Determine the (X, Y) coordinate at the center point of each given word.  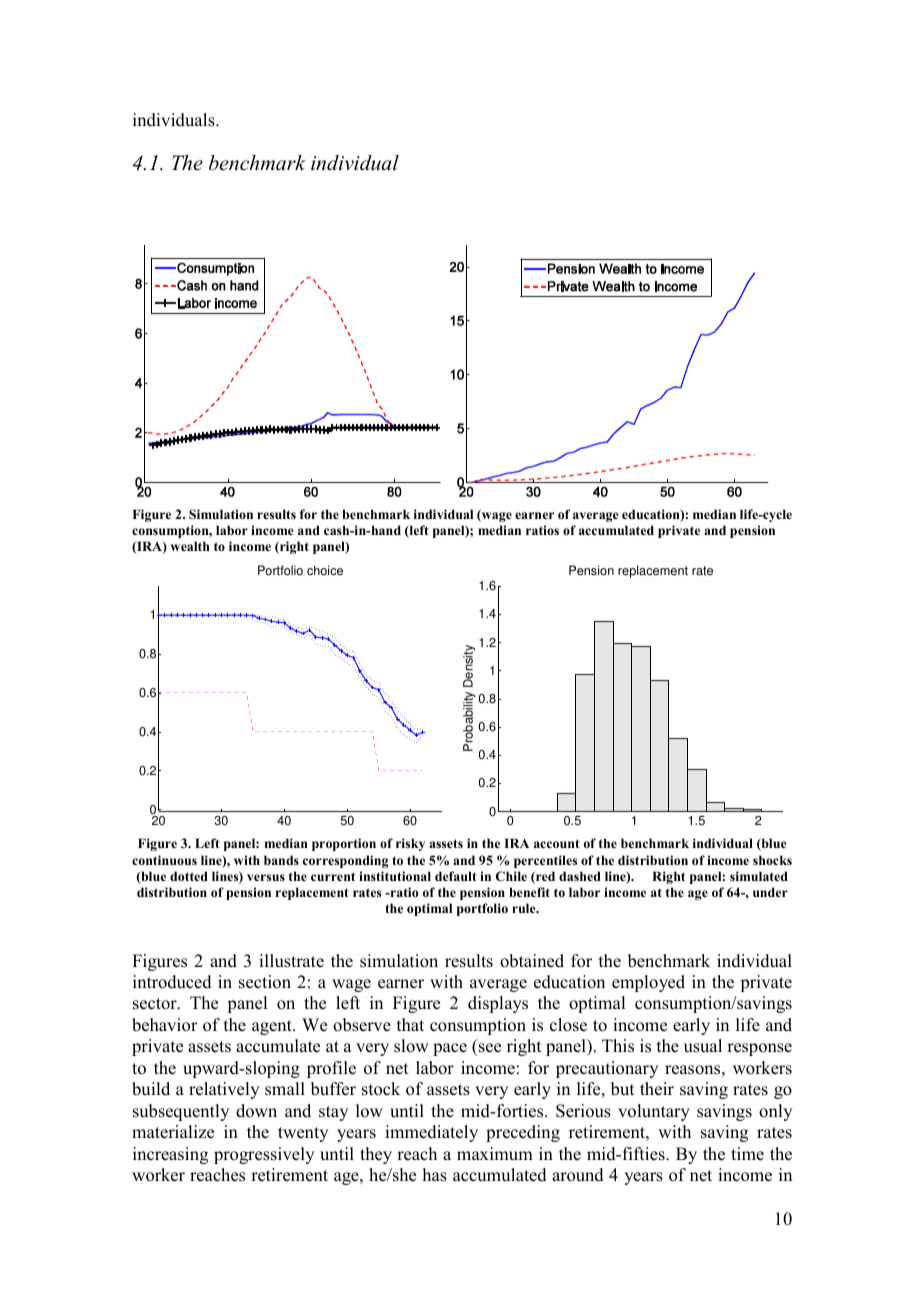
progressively (264, 1155)
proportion (344, 844)
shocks (772, 860)
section (265, 982)
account (557, 843)
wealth (190, 546)
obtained (532, 961)
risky (410, 844)
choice (325, 570)
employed (648, 983)
